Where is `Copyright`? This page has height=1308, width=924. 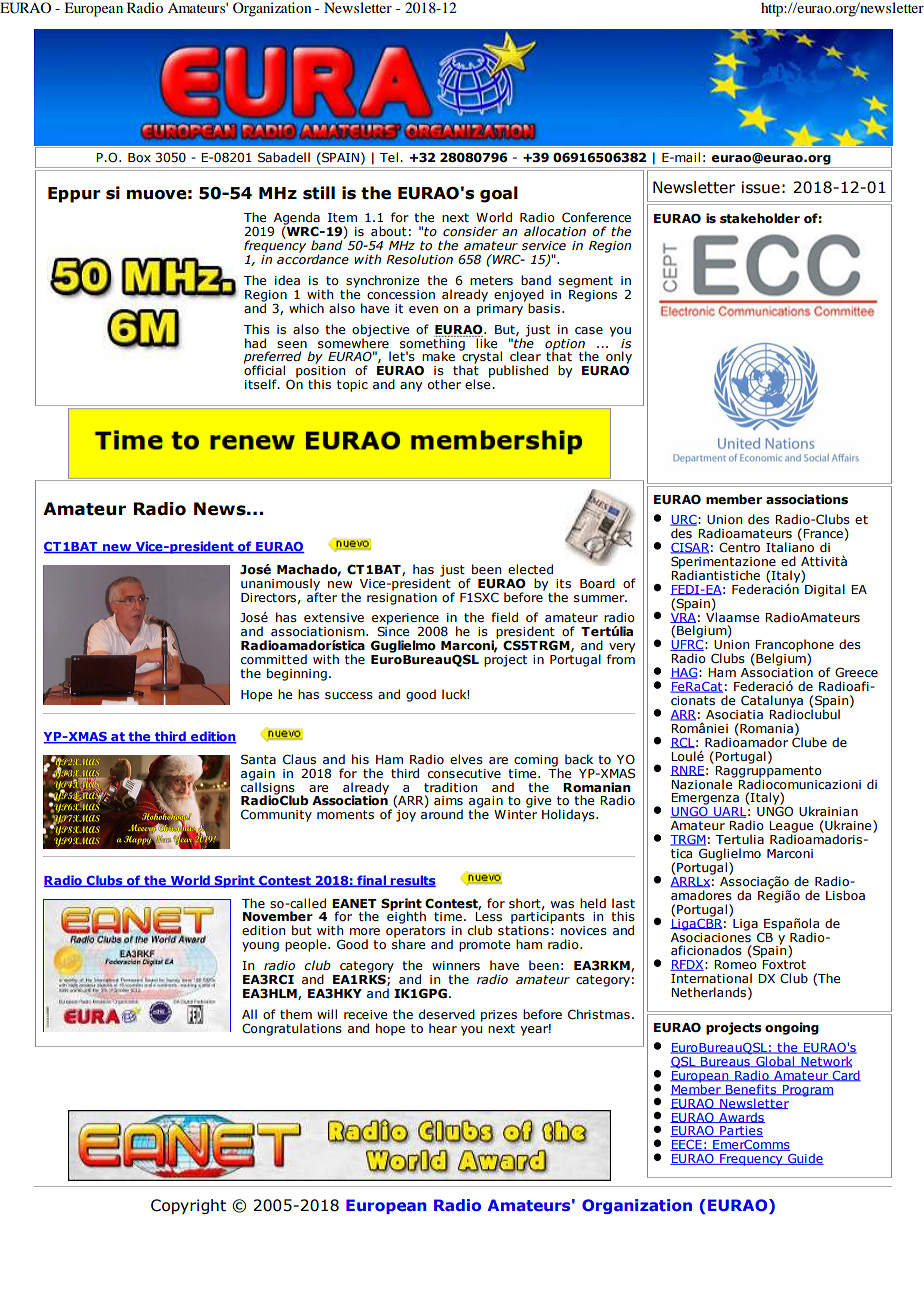
Copyright is located at coordinates (188, 1206).
